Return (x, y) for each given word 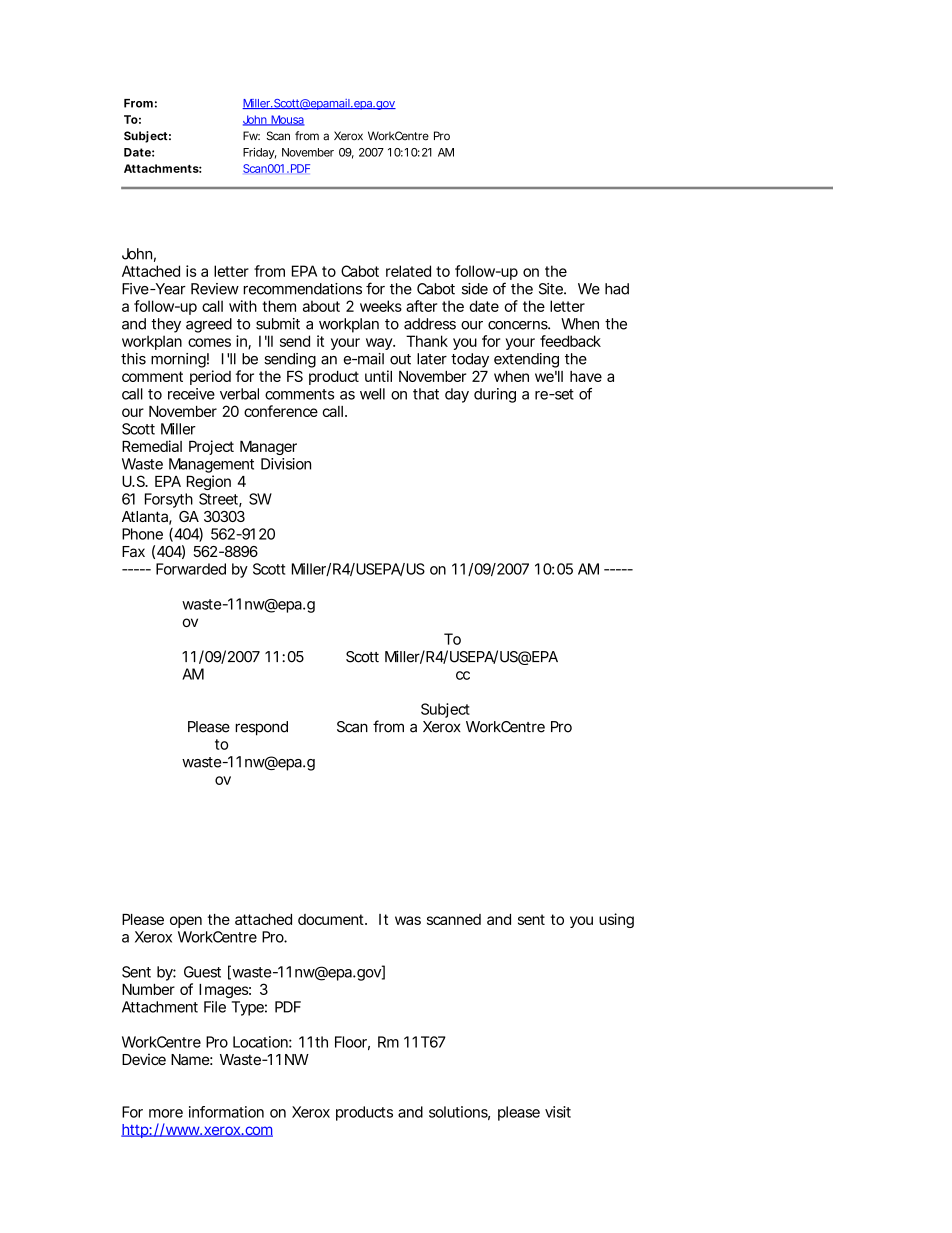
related (408, 271)
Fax (133, 551)
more (166, 1113)
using (616, 920)
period (210, 377)
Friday (260, 153)
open (186, 922)
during (495, 395)
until (378, 376)
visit (558, 1112)
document (332, 919)
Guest (202, 972)
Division (286, 464)
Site (552, 289)
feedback (570, 341)
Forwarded (191, 569)
